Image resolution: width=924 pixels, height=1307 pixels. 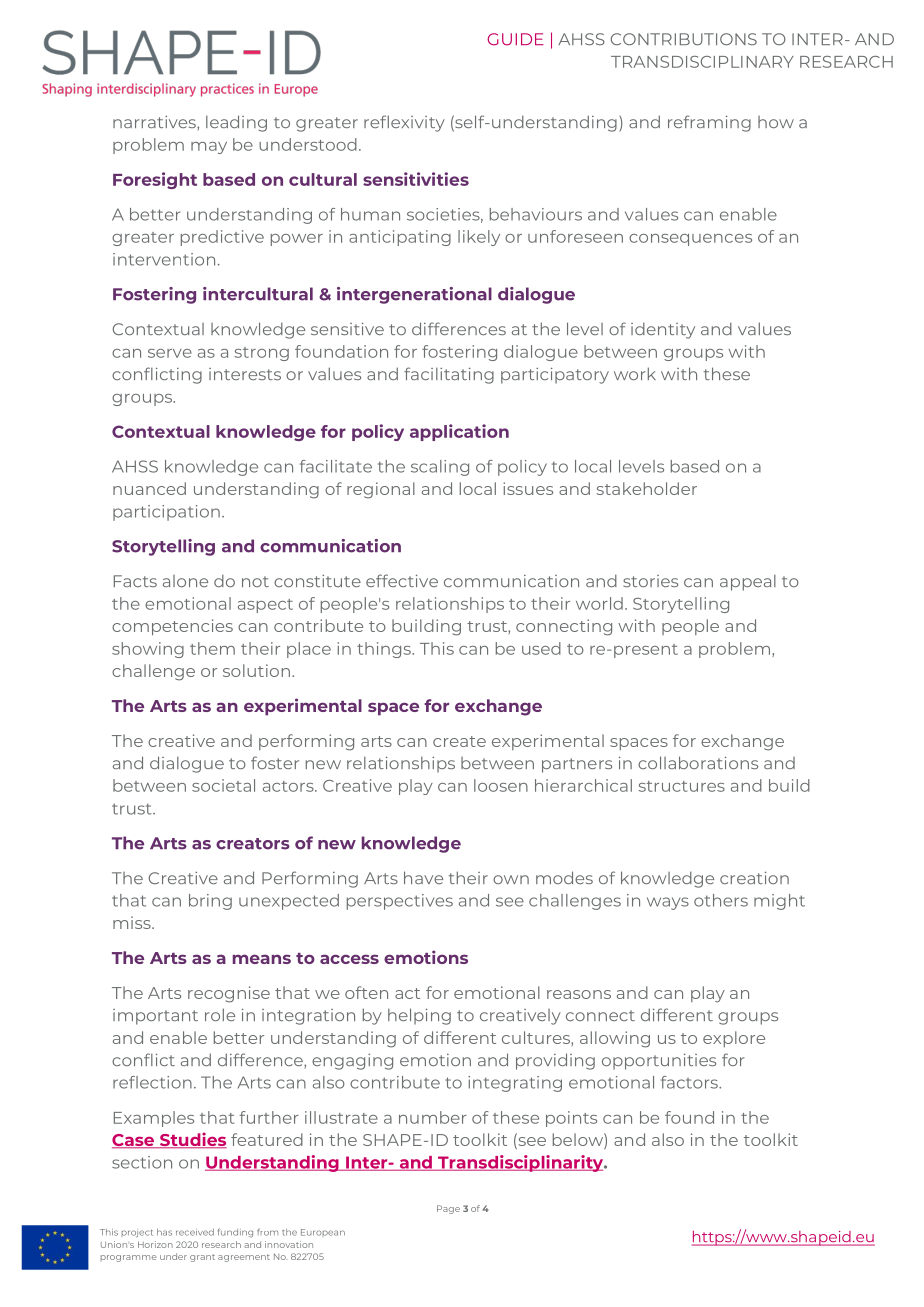 What do you see at coordinates (253, 844) in the screenshot?
I see `creators` at bounding box center [253, 844].
